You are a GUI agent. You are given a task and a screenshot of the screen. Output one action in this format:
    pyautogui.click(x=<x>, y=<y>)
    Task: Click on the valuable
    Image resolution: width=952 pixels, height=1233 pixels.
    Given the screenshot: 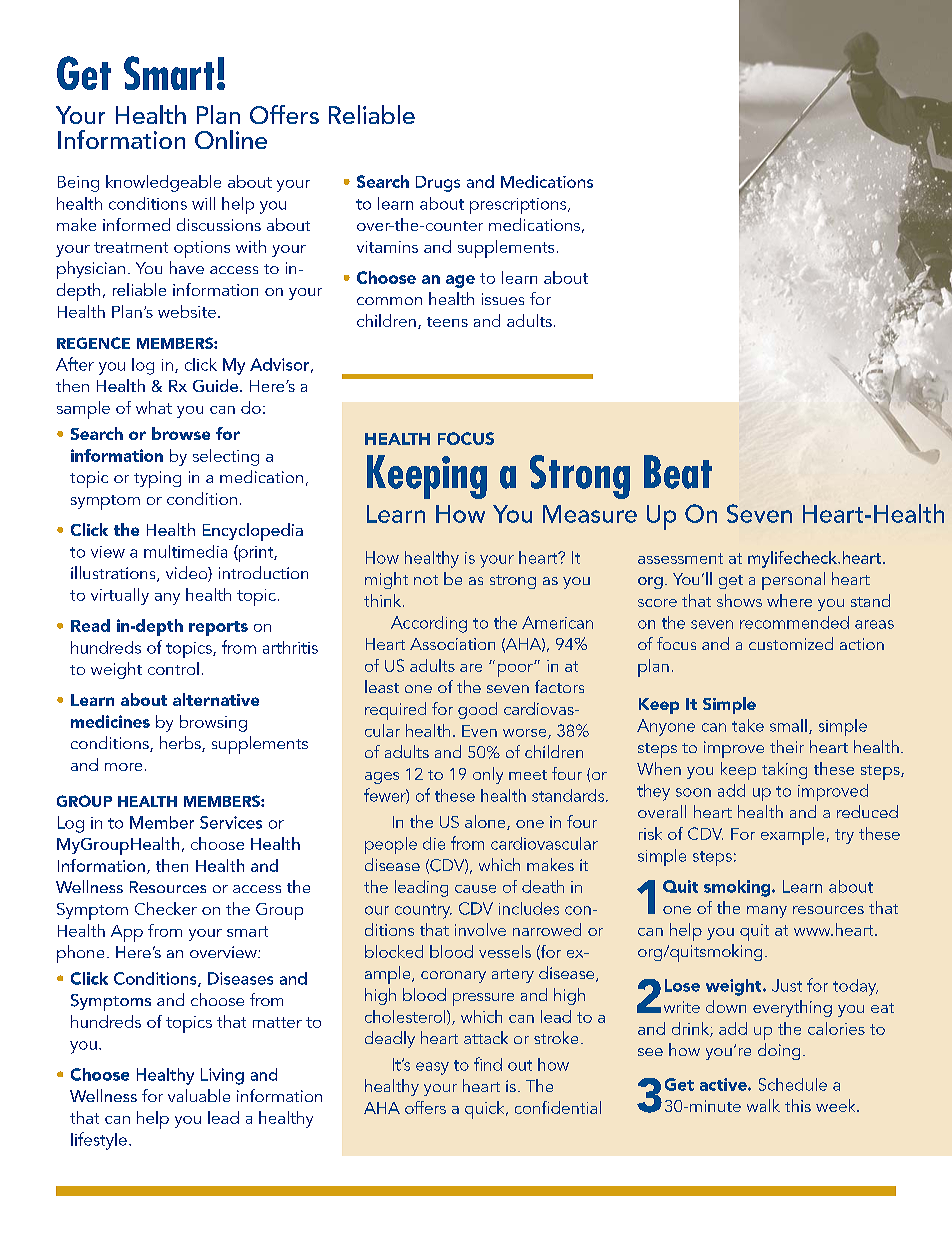 What is the action you would take?
    pyautogui.click(x=199, y=1095)
